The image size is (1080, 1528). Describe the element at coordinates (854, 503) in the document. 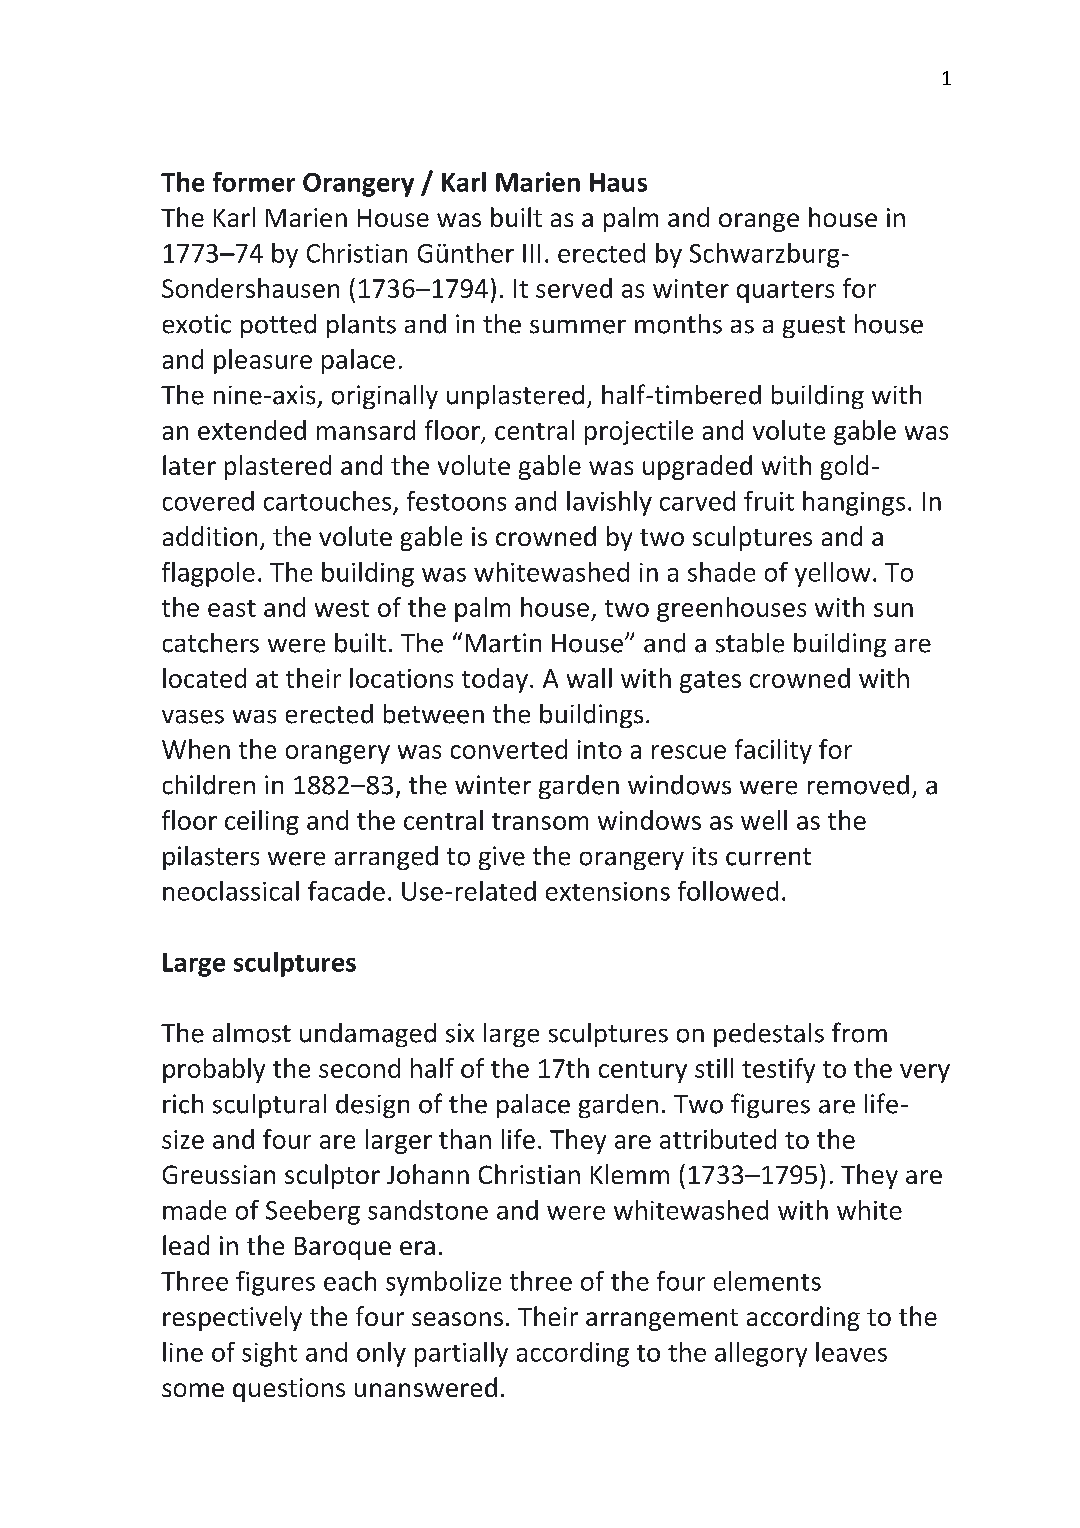

I see `hangings` at that location.
